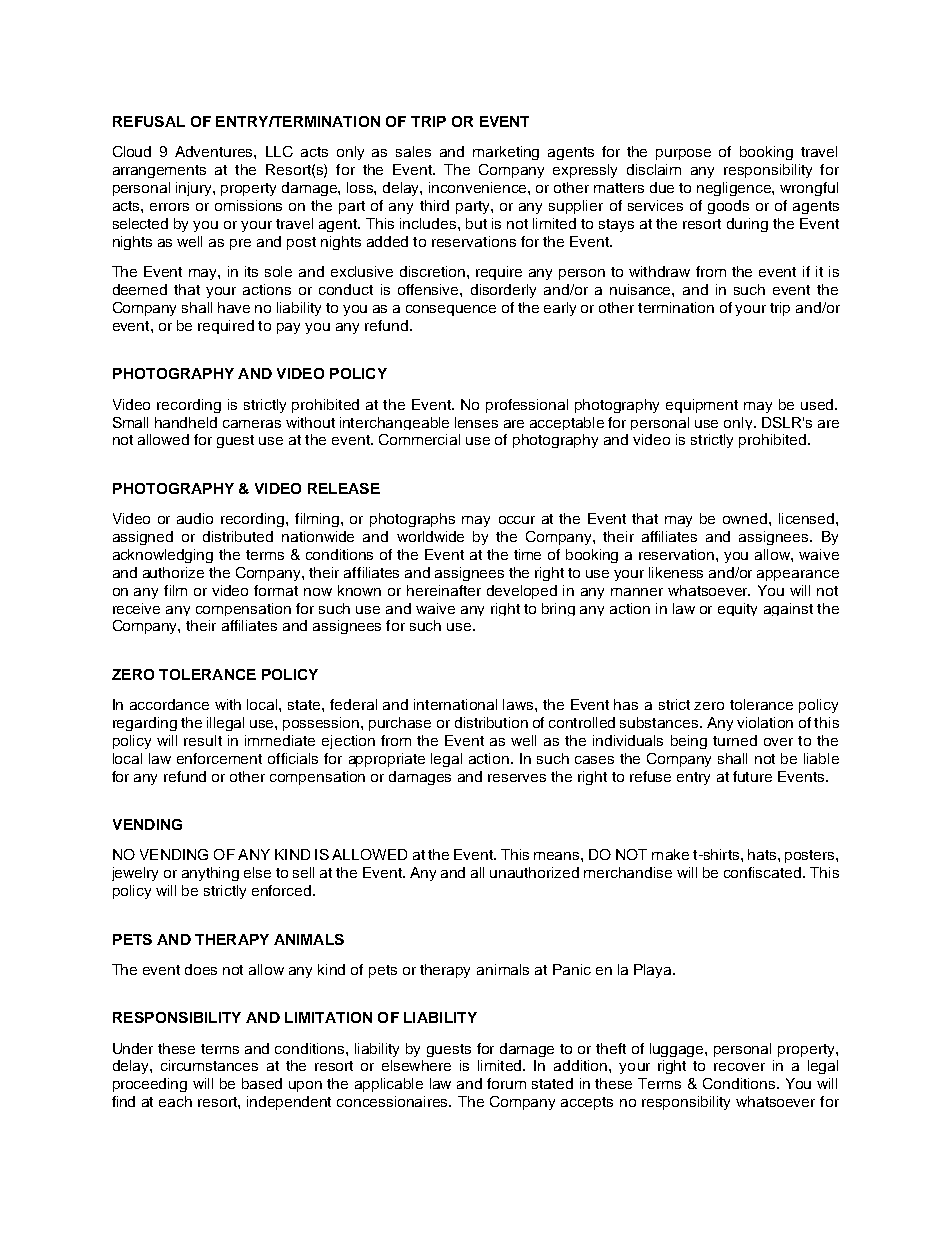  Describe the element at coordinates (517, 778) in the screenshot. I see `reserves` at that location.
